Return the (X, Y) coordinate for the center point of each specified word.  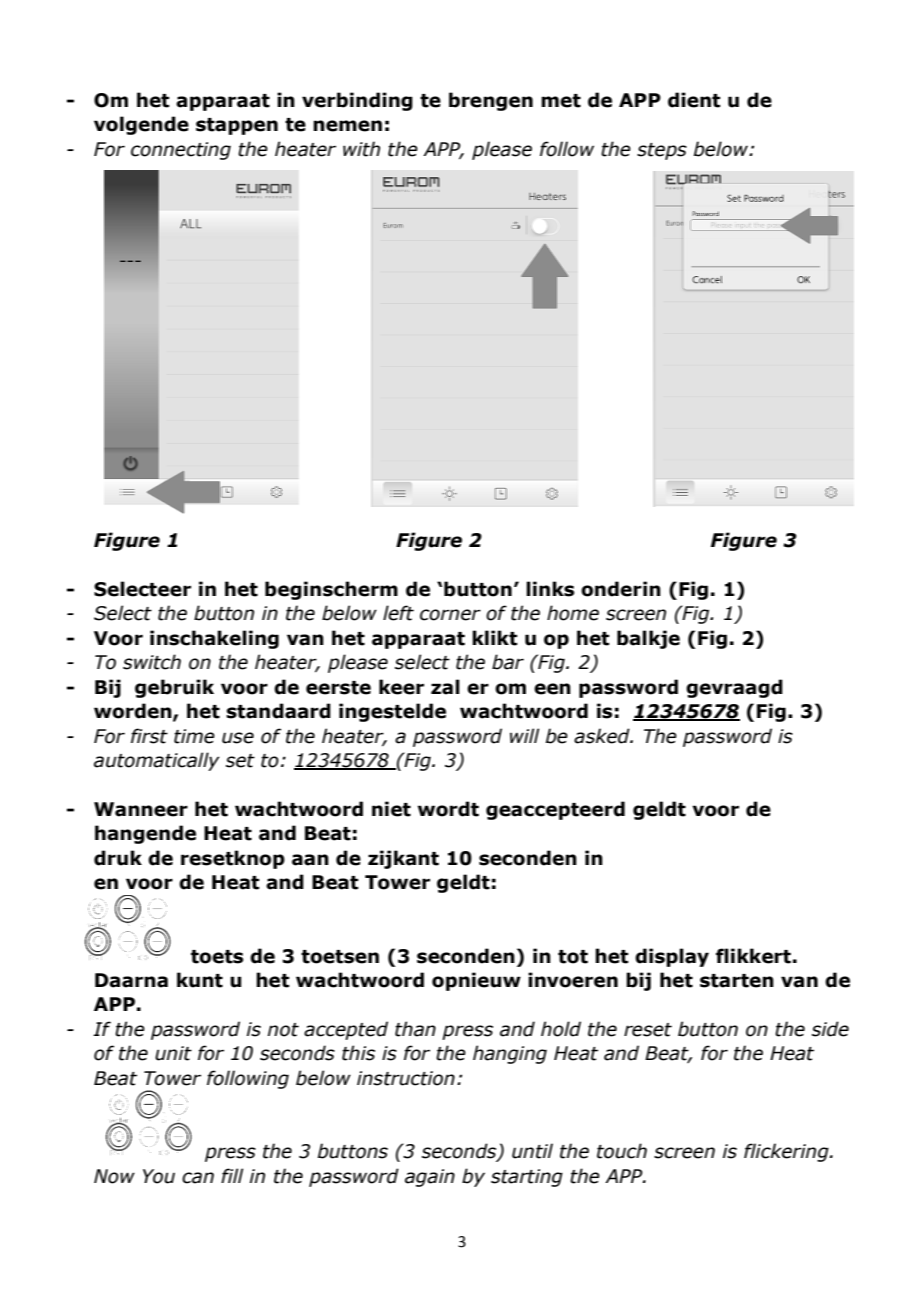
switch (152, 662)
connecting (181, 151)
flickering (787, 1152)
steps (662, 151)
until (532, 1151)
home (573, 613)
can (198, 1178)
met (561, 101)
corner (450, 615)
